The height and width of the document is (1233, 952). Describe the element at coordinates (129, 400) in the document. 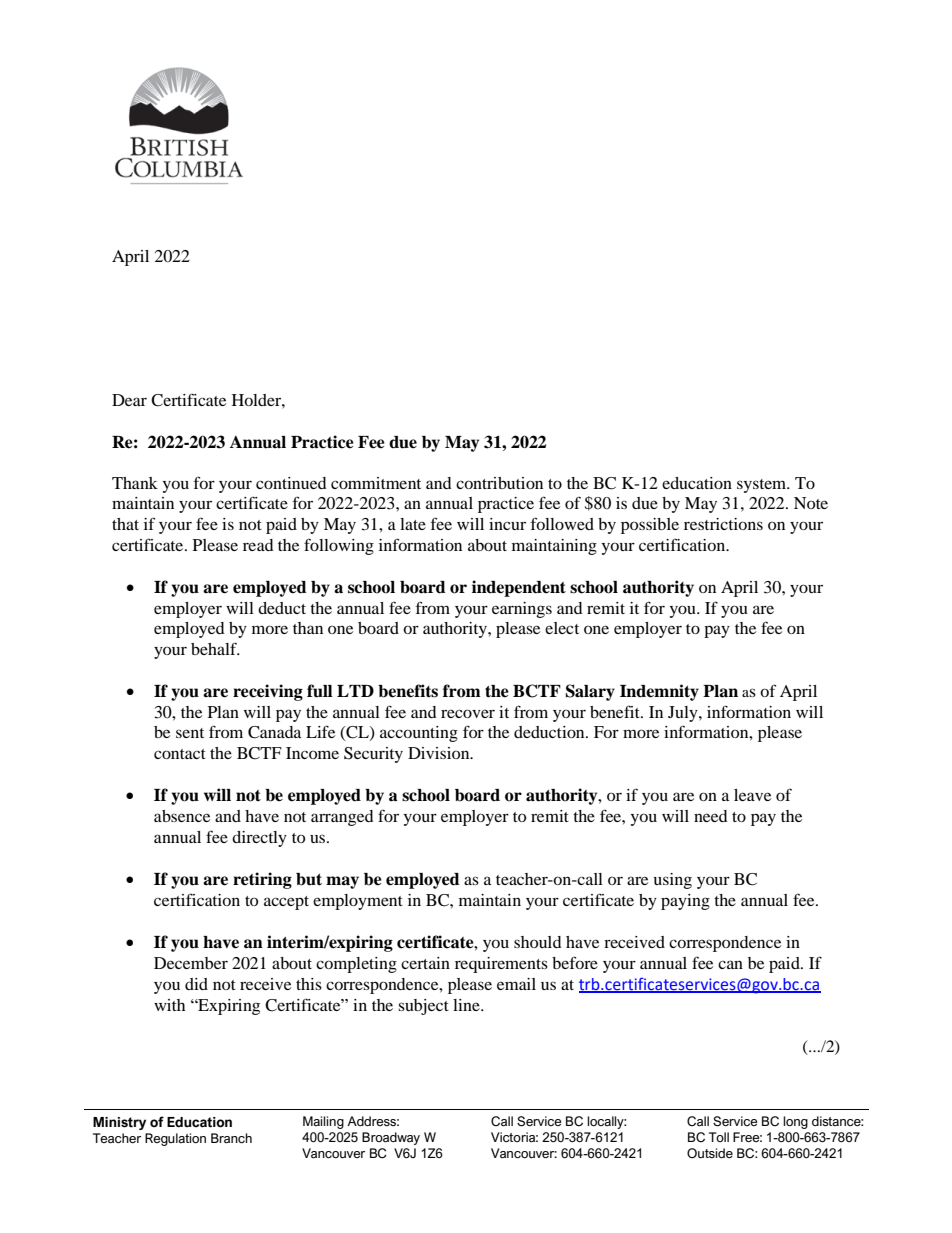

I see `Dear` at that location.
